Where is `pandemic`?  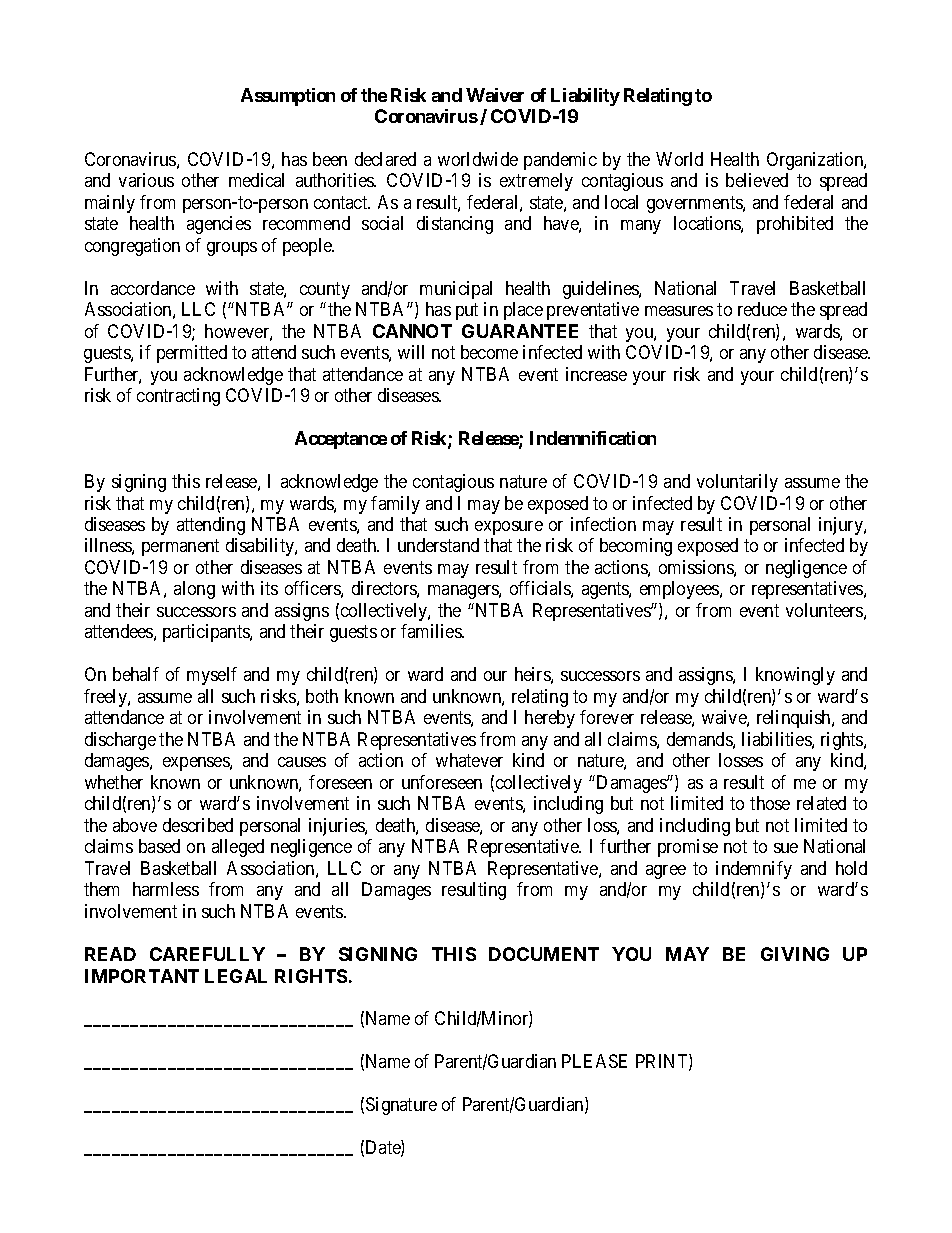 pandemic is located at coordinates (560, 161).
